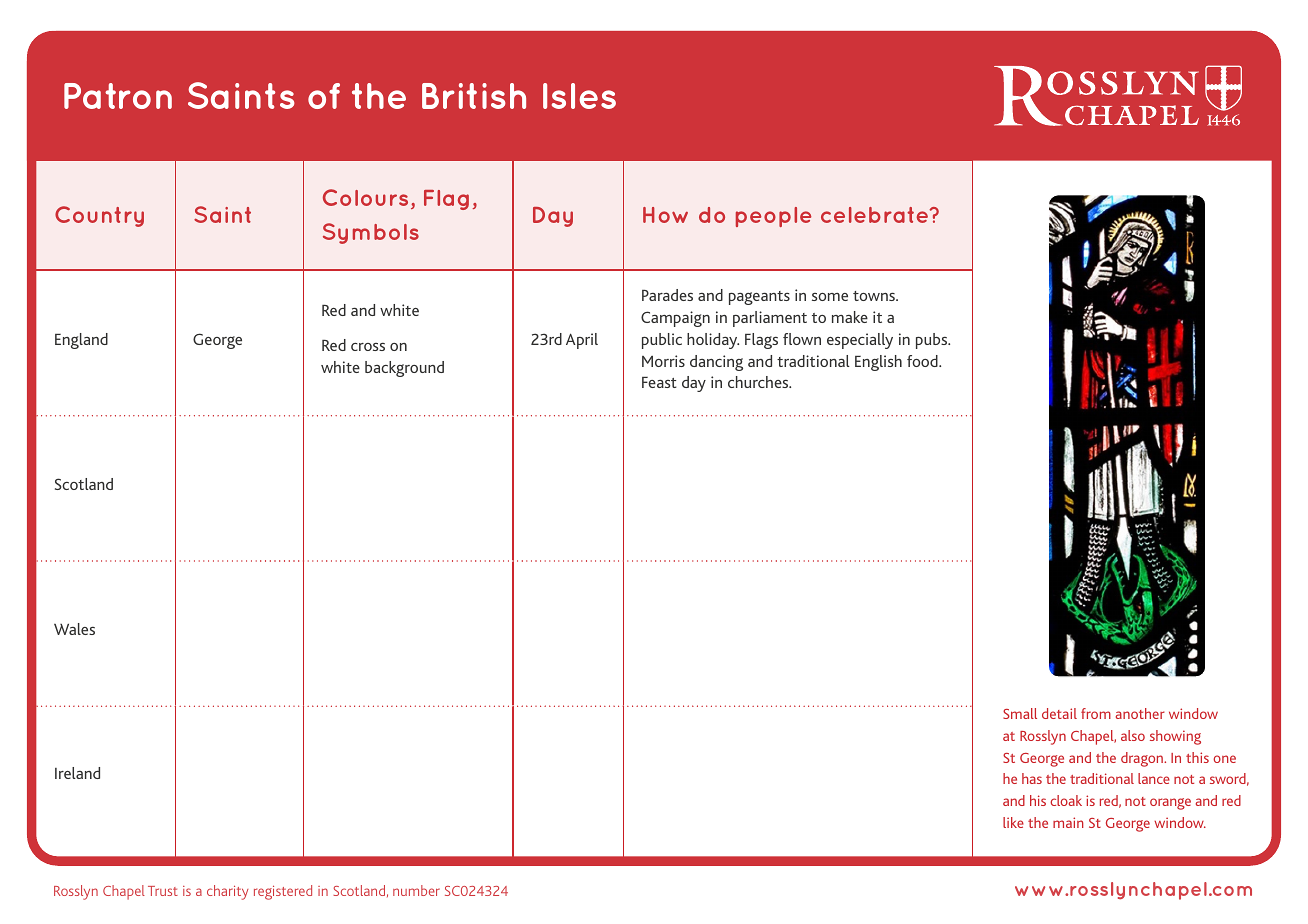 The height and width of the document is (924, 1308). What do you see at coordinates (1059, 713) in the document?
I see `detail` at bounding box center [1059, 713].
